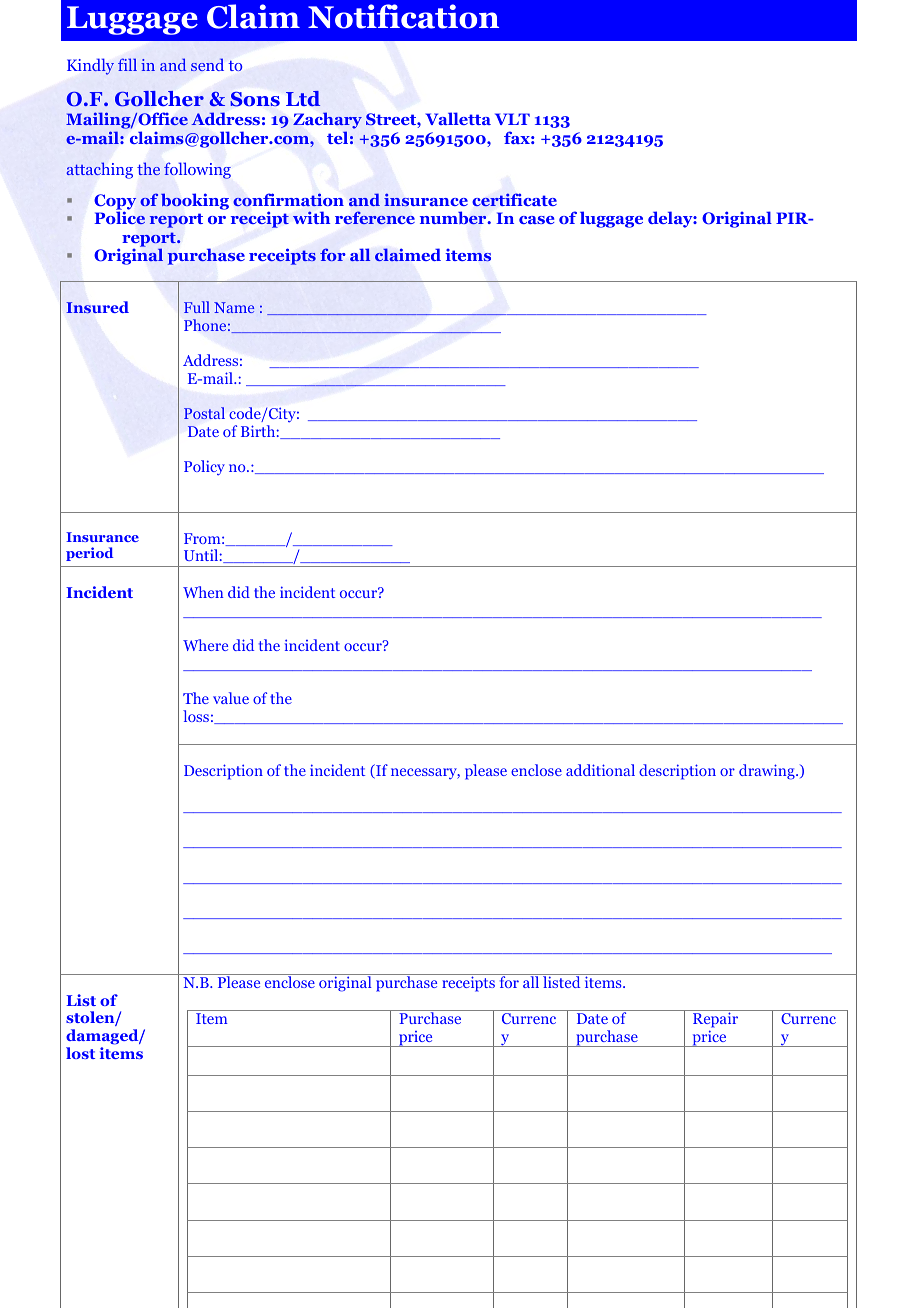  What do you see at coordinates (403, 16) in the screenshot?
I see `Notification` at bounding box center [403, 16].
